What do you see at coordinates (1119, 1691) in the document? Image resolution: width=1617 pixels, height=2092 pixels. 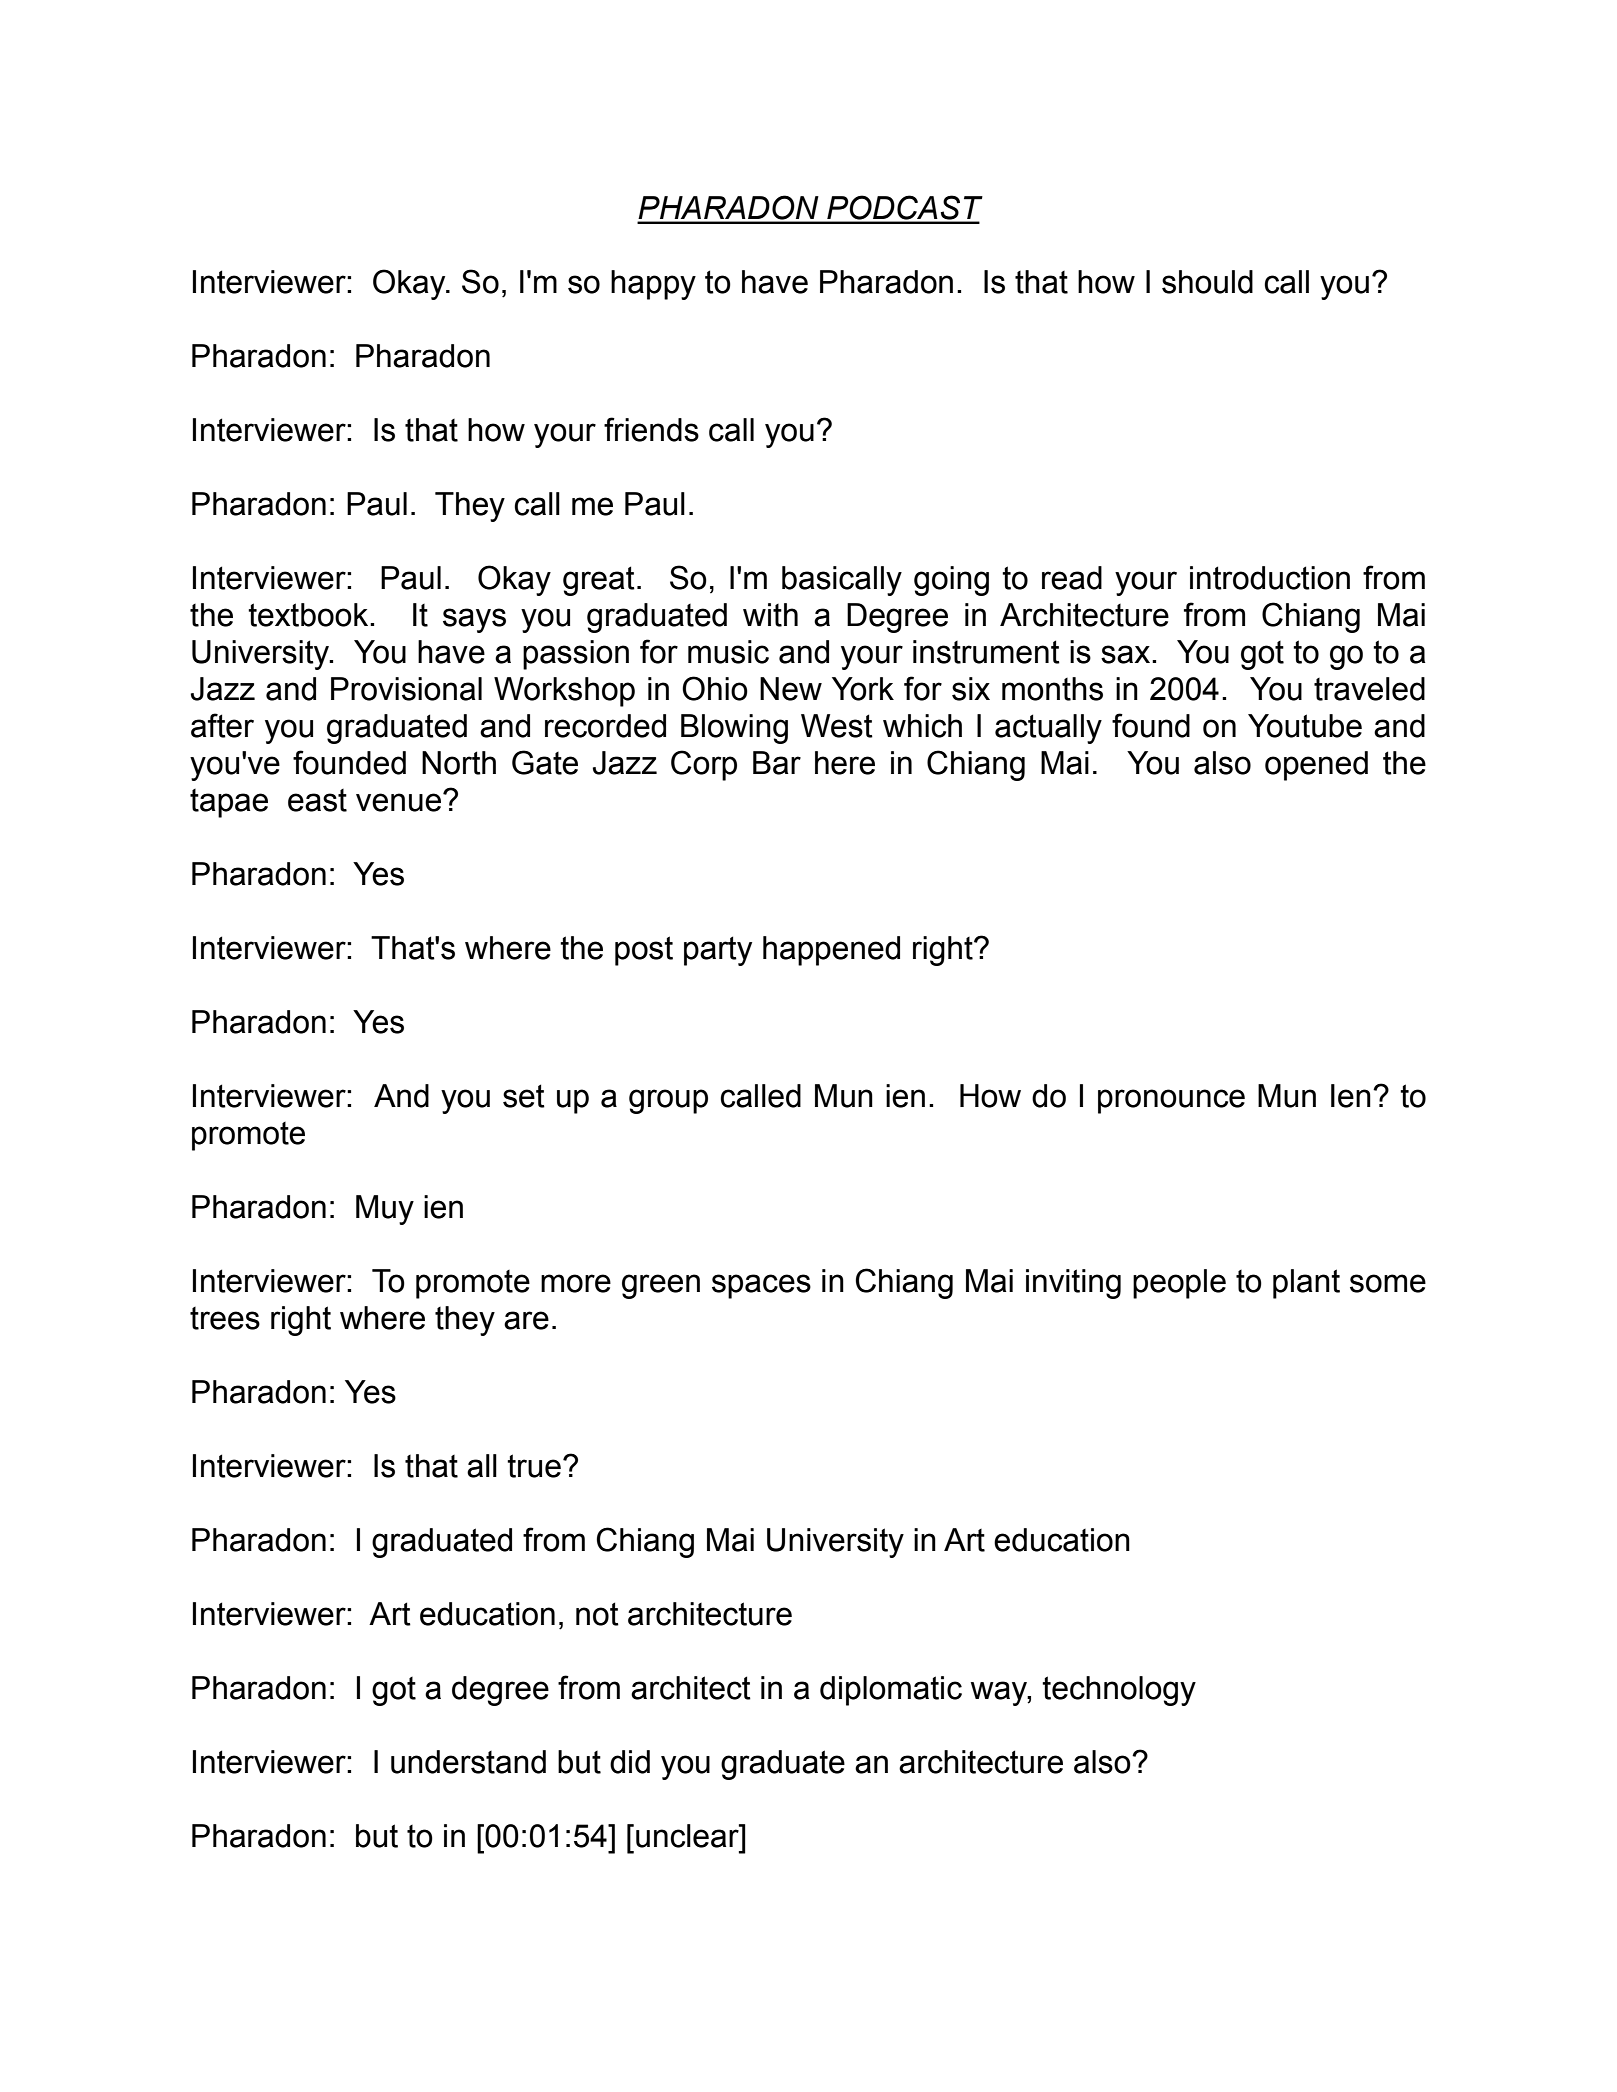 I see `technology` at bounding box center [1119, 1691].
